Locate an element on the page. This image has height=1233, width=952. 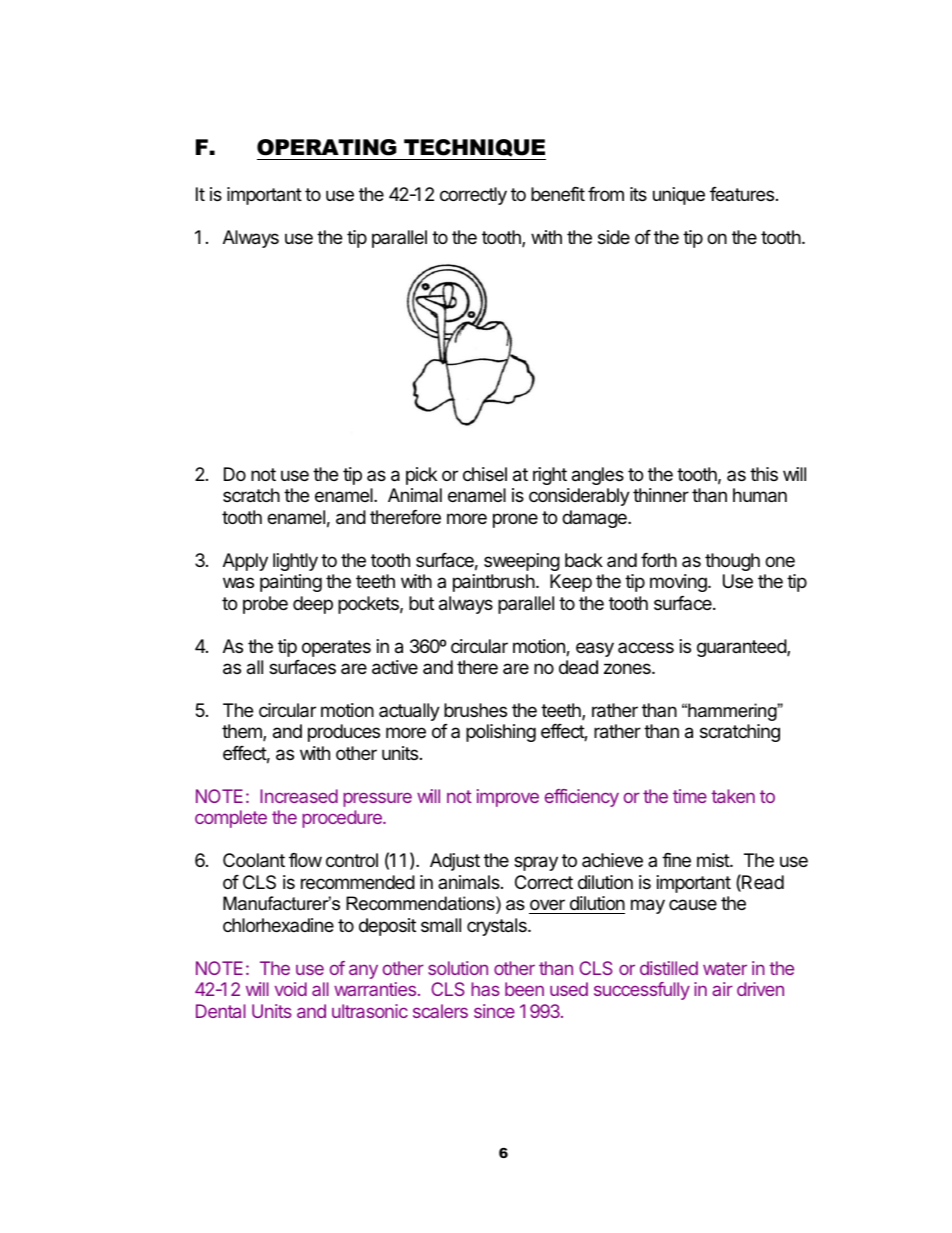
OPERATING is located at coordinates (326, 147).
